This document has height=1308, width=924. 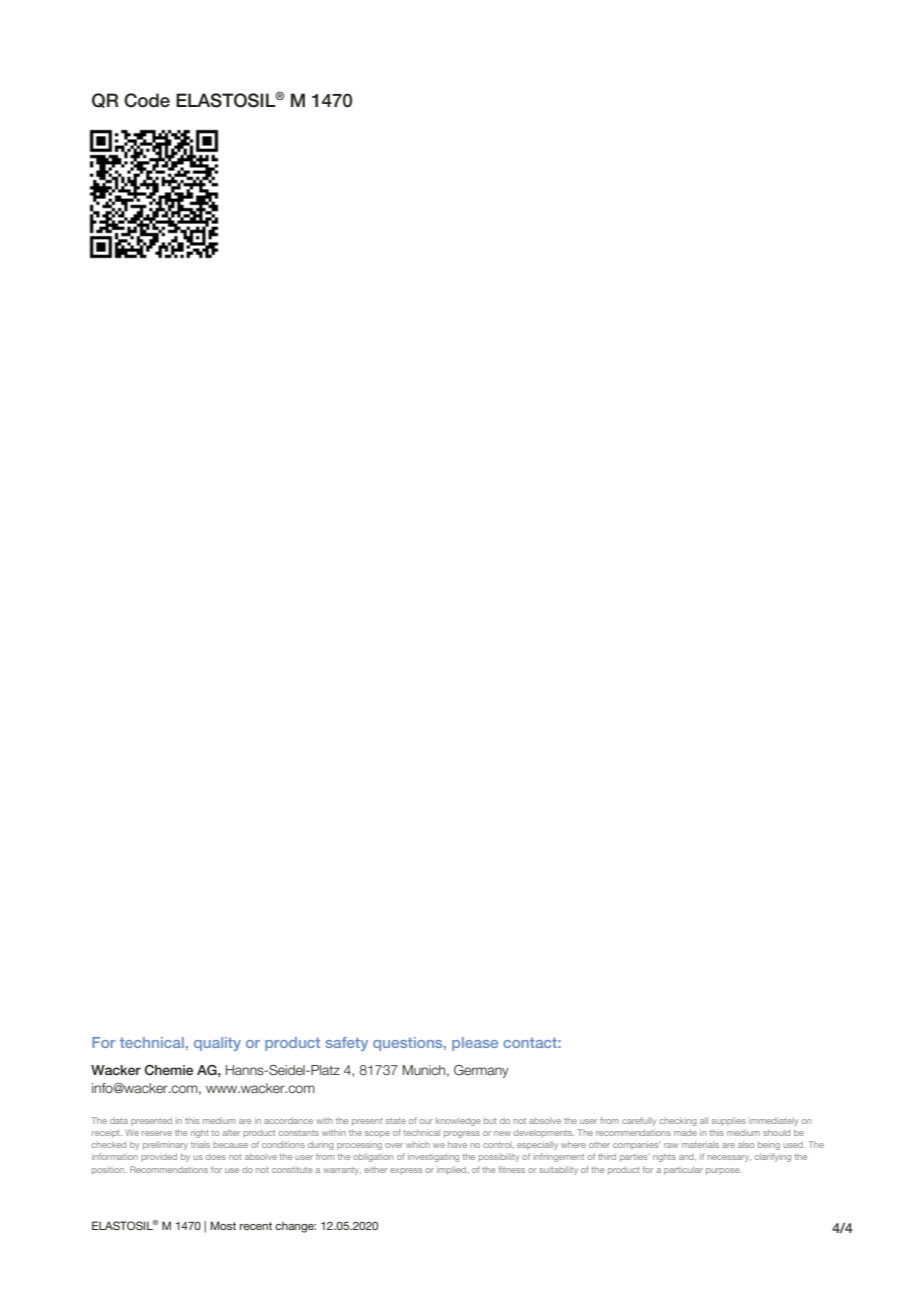 I want to click on safety, so click(x=347, y=1044).
